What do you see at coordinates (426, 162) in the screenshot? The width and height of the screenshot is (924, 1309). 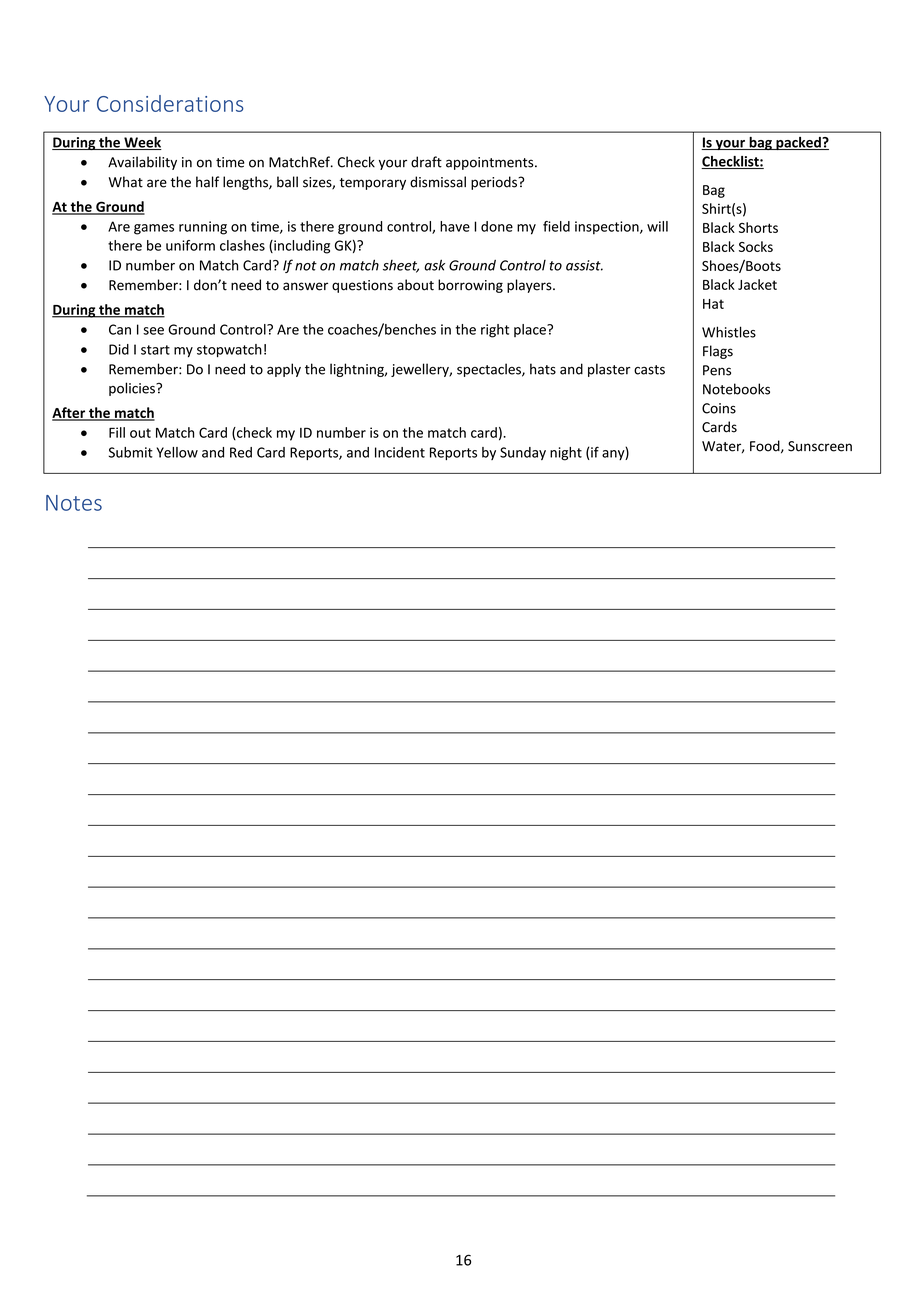 I see `draft` at bounding box center [426, 162].
